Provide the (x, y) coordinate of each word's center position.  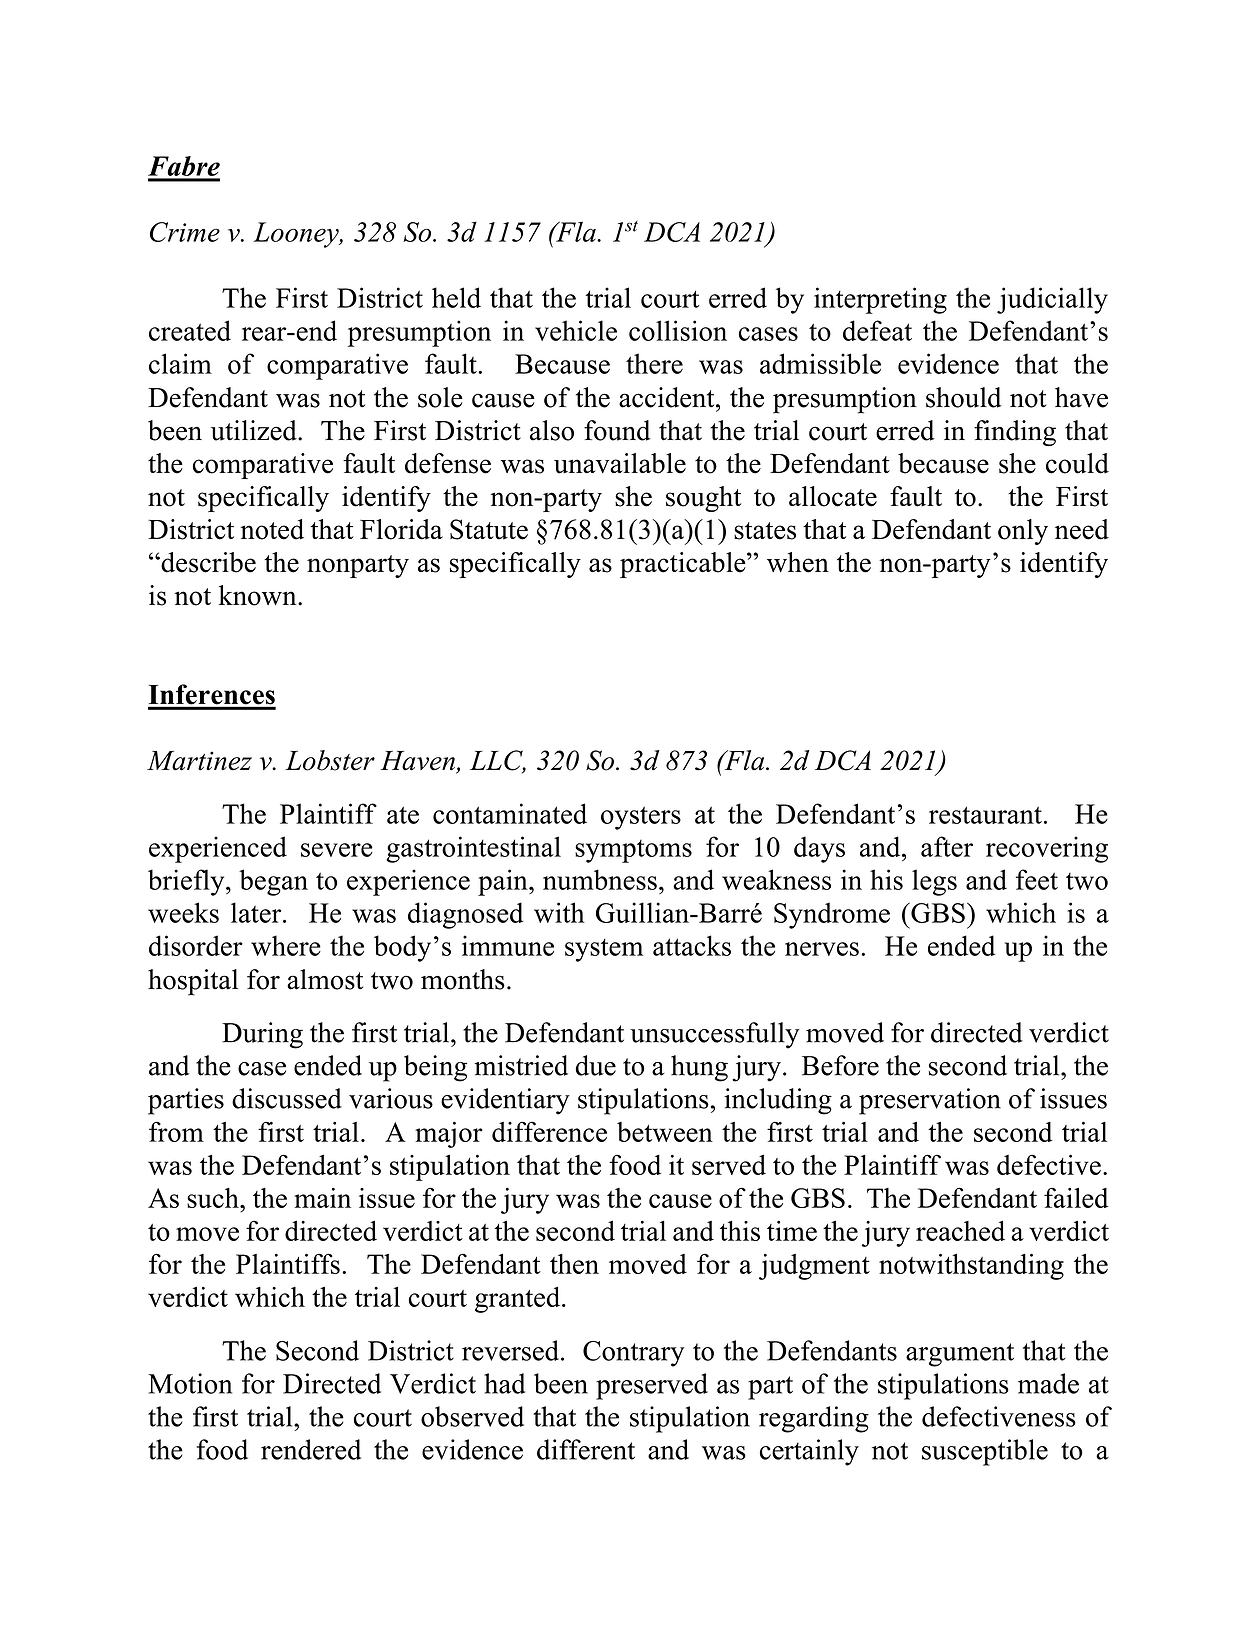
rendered (311, 1449)
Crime (185, 232)
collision (678, 330)
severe (337, 850)
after (947, 846)
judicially (1052, 300)
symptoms (633, 851)
